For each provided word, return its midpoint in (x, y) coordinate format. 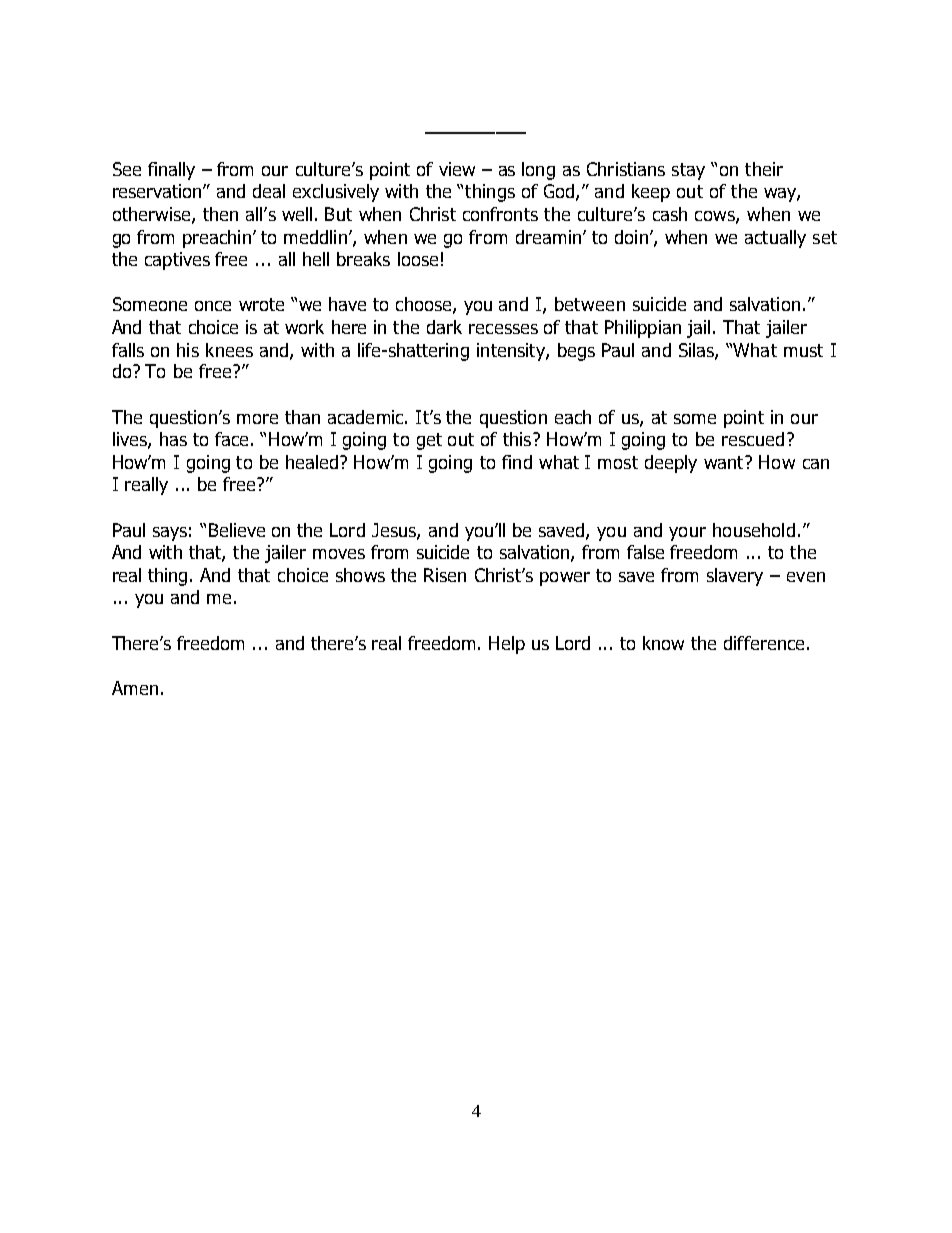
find (517, 462)
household (754, 530)
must (803, 350)
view (457, 169)
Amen (135, 688)
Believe (237, 530)
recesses (503, 329)
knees (229, 350)
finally (171, 171)
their (764, 169)
